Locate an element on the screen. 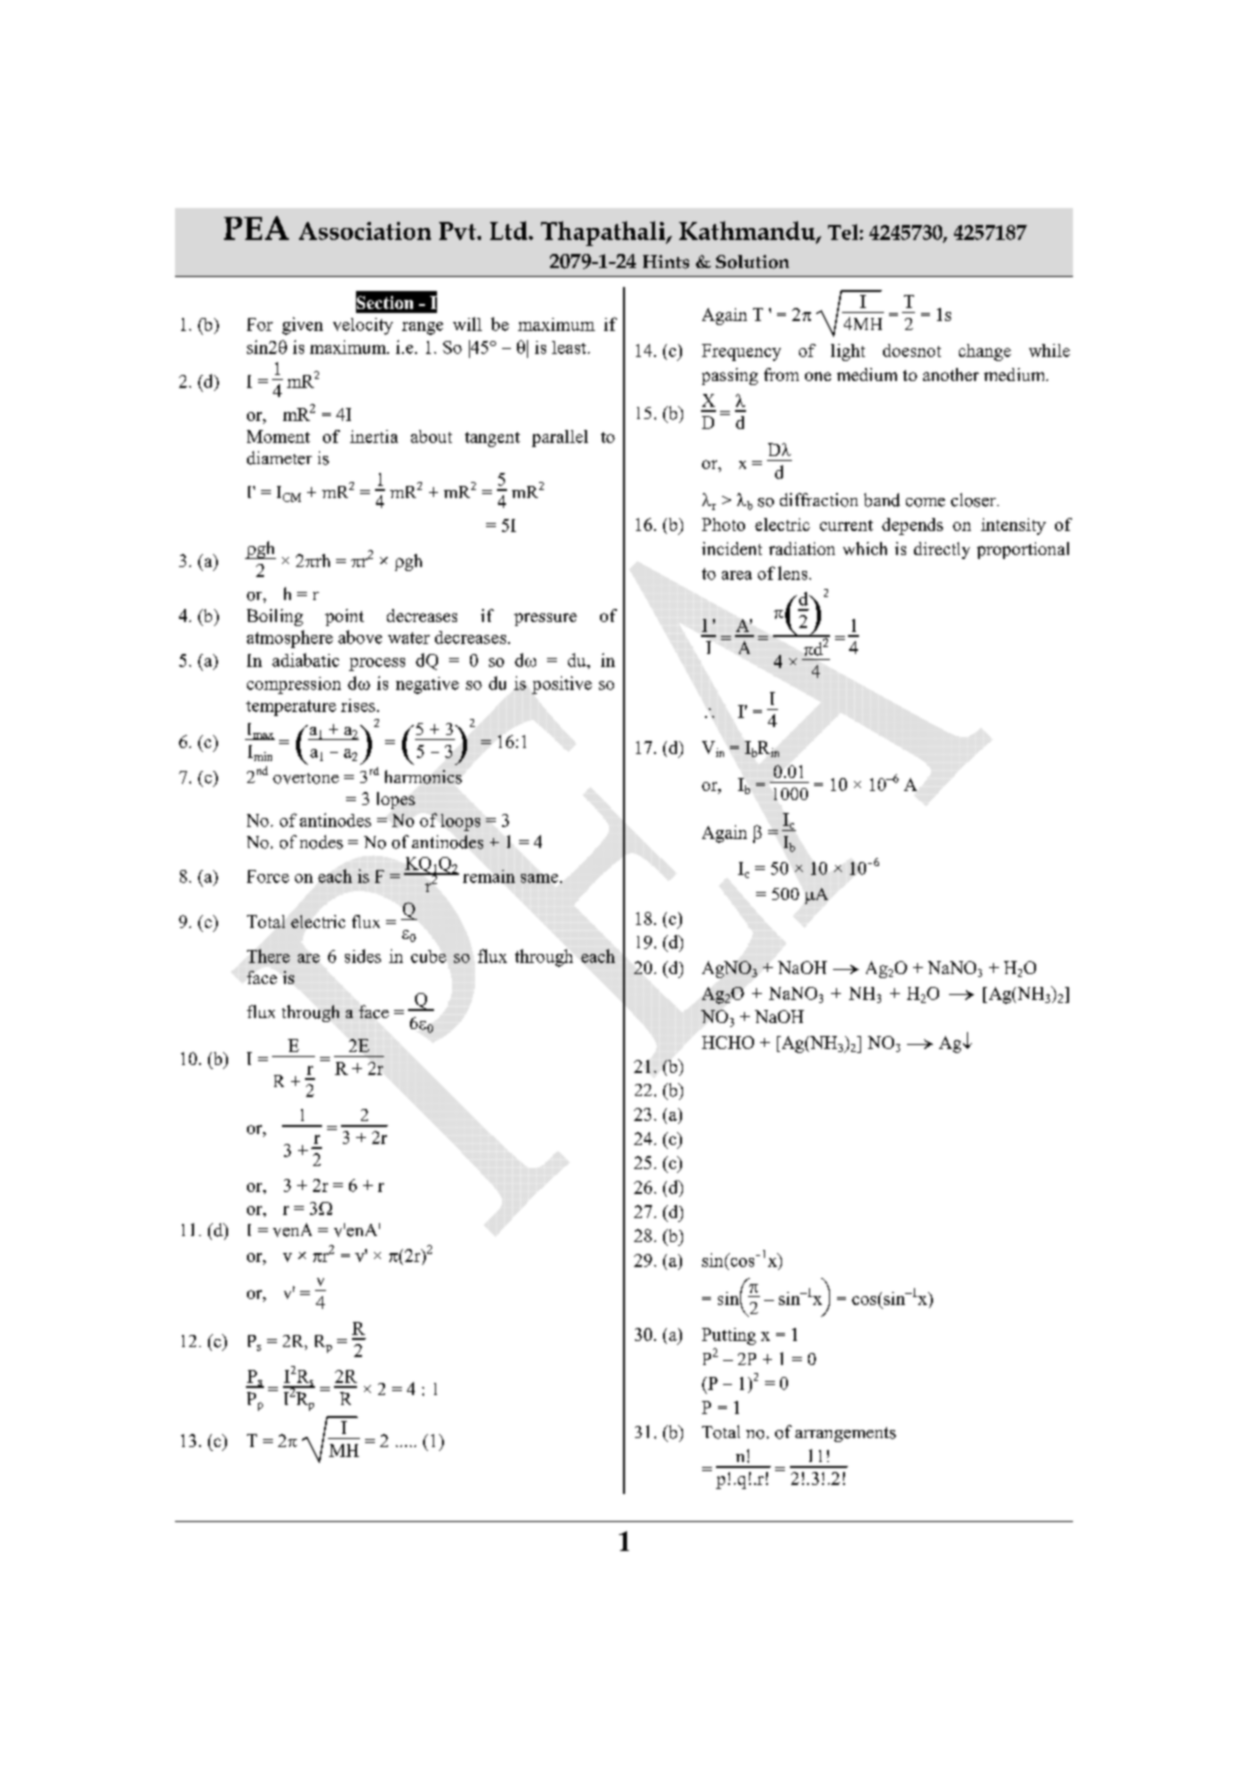 The height and width of the screenshot is (1766, 1248). diameter is located at coordinates (279, 458).
